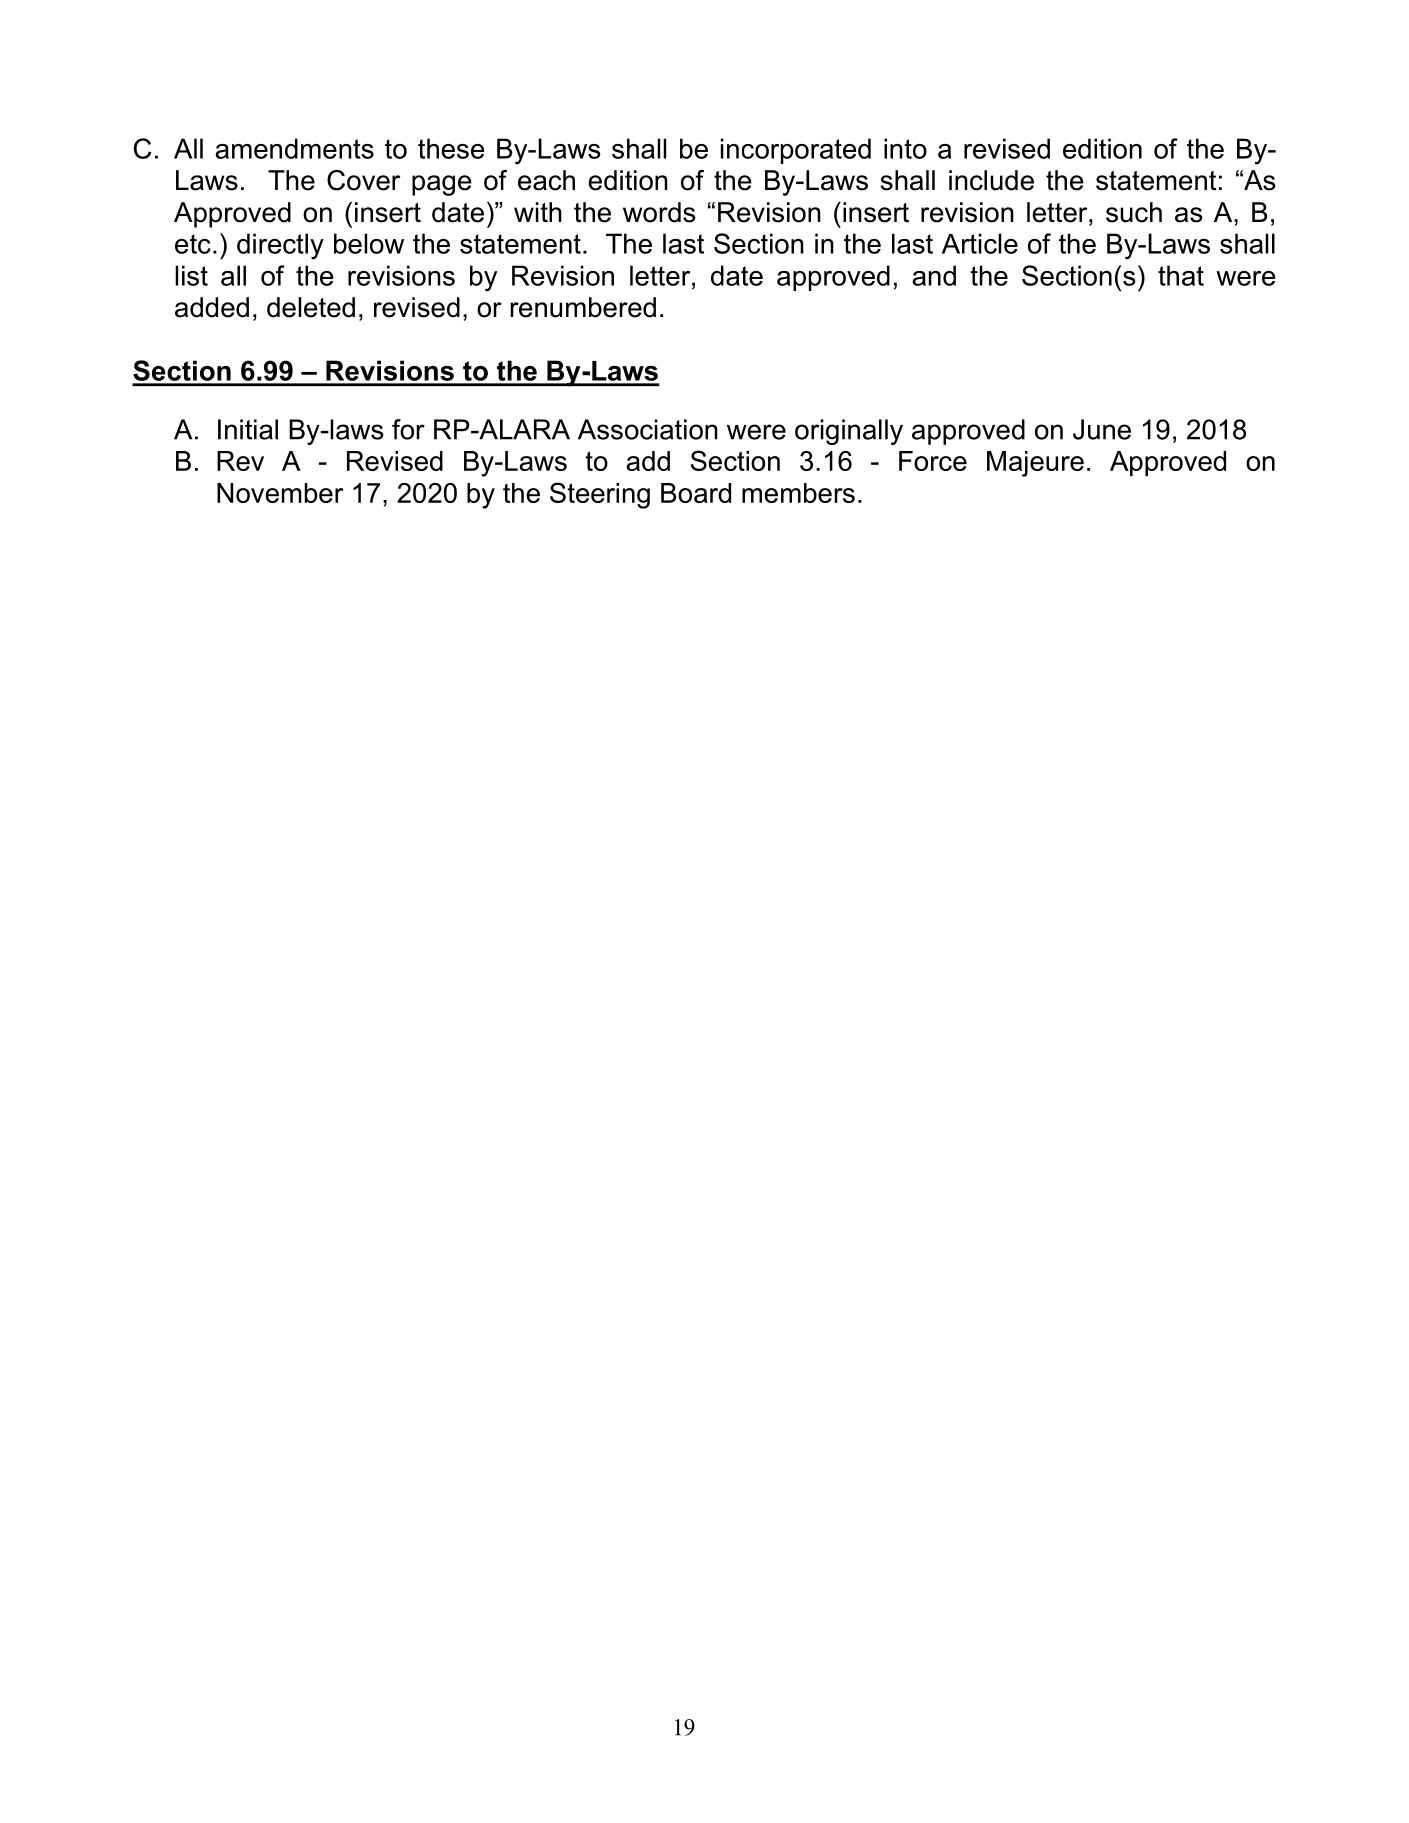 The height and width of the screenshot is (1823, 1409). Describe the element at coordinates (991, 180) in the screenshot. I see `include` at that location.
